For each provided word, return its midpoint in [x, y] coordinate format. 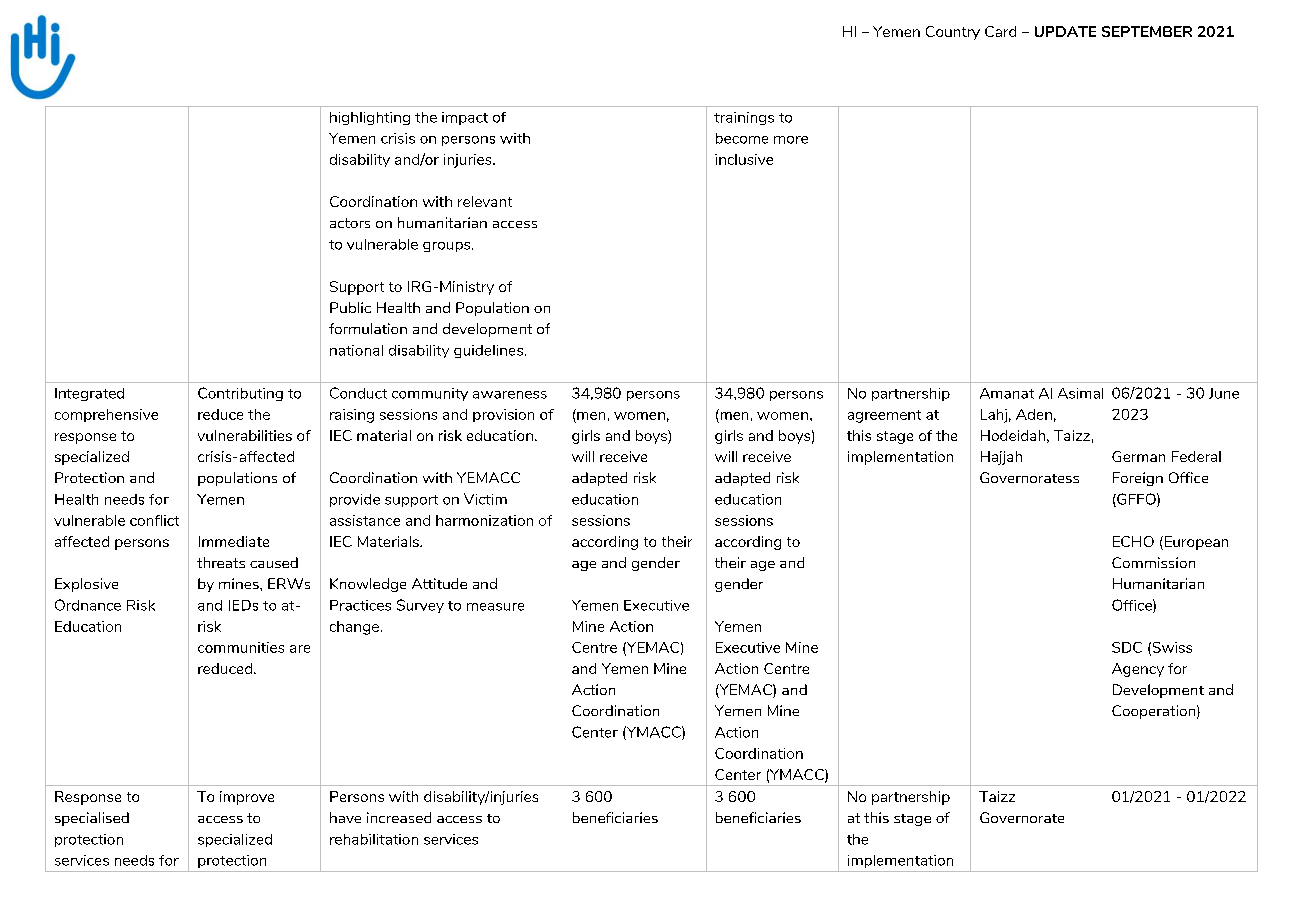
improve [247, 798]
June [1224, 393]
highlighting [370, 118]
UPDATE [1065, 31]
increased [399, 817]
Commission [1153, 562]
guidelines [490, 351]
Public [350, 307]
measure [495, 607]
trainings [744, 118]
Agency [1138, 670]
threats [221, 562]
